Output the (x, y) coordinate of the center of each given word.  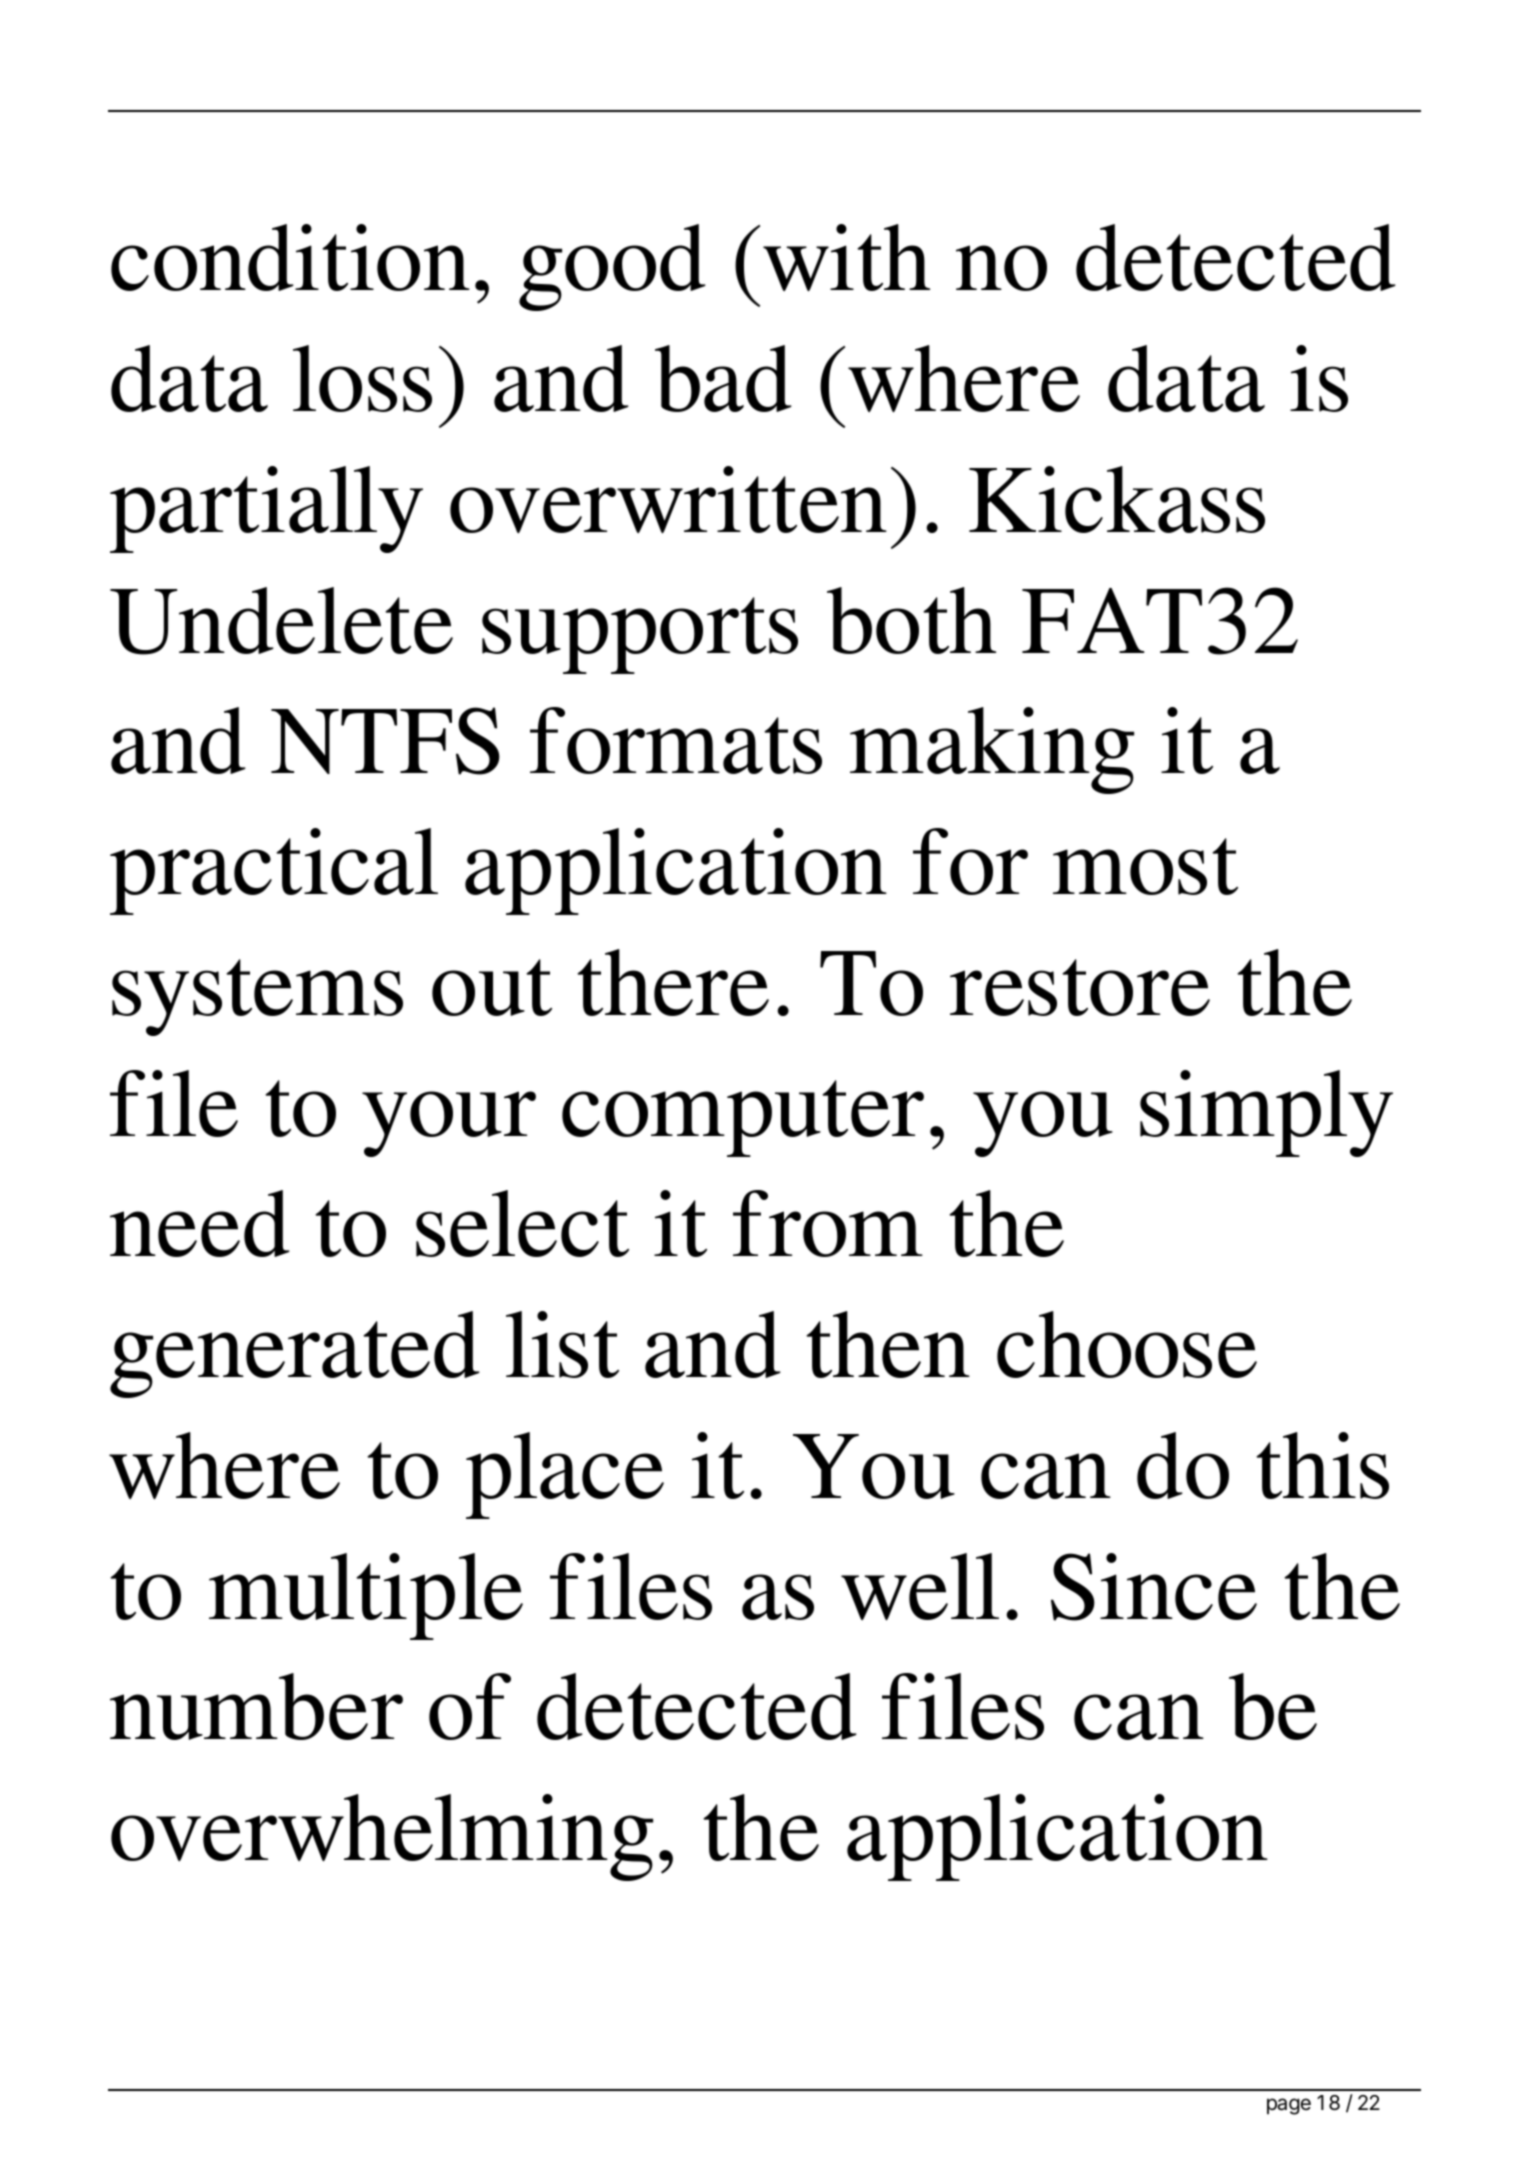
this (1322, 1465)
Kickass (1117, 499)
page (1289, 2106)
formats (676, 740)
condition (290, 257)
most (1145, 866)
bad (723, 378)
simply (1266, 1113)
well (920, 1587)
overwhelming (382, 1837)
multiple (366, 1596)
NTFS (385, 741)
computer (743, 1118)
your (449, 1124)
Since (1154, 1587)
